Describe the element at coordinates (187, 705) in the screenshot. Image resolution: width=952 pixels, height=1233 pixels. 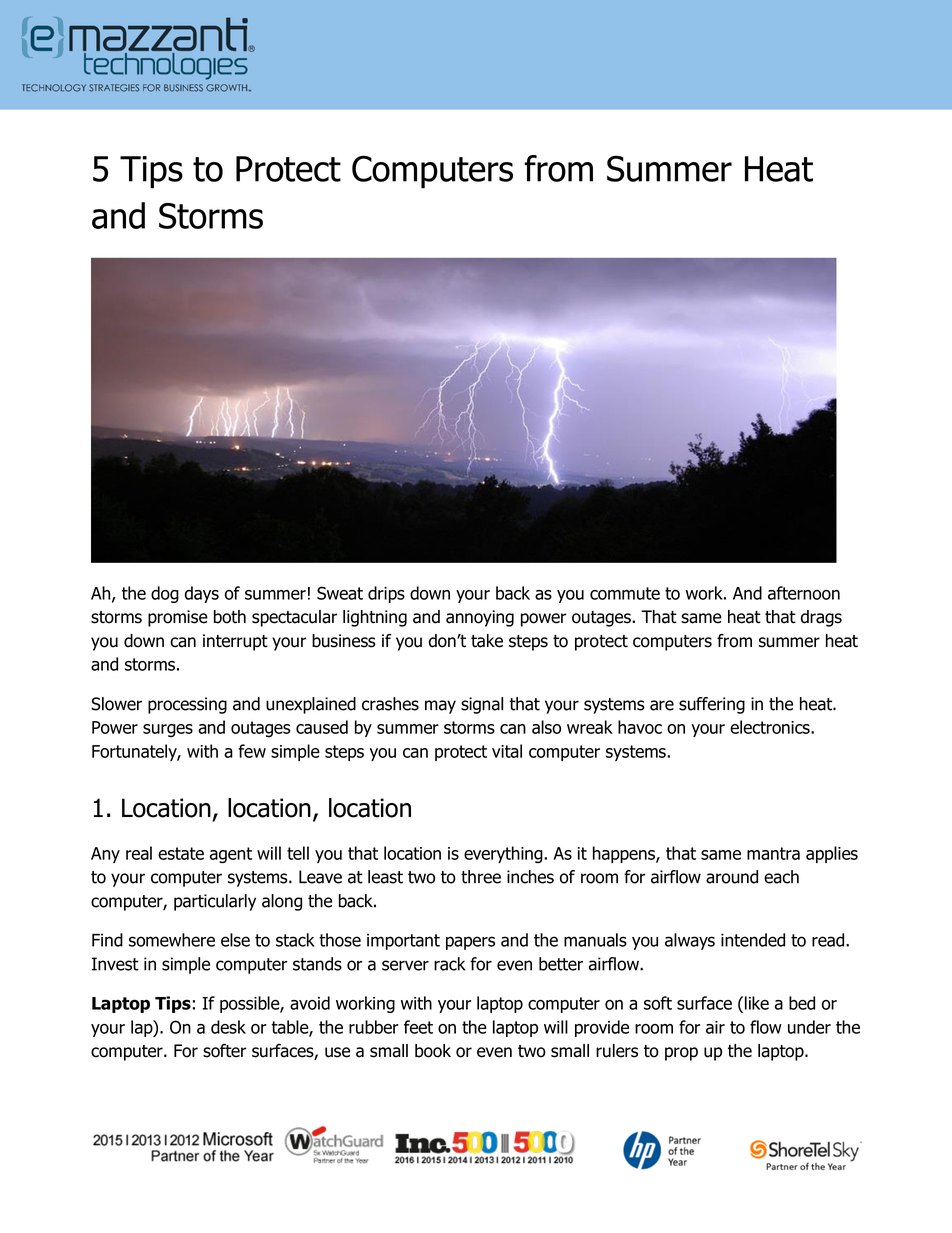
I see `processing` at that location.
